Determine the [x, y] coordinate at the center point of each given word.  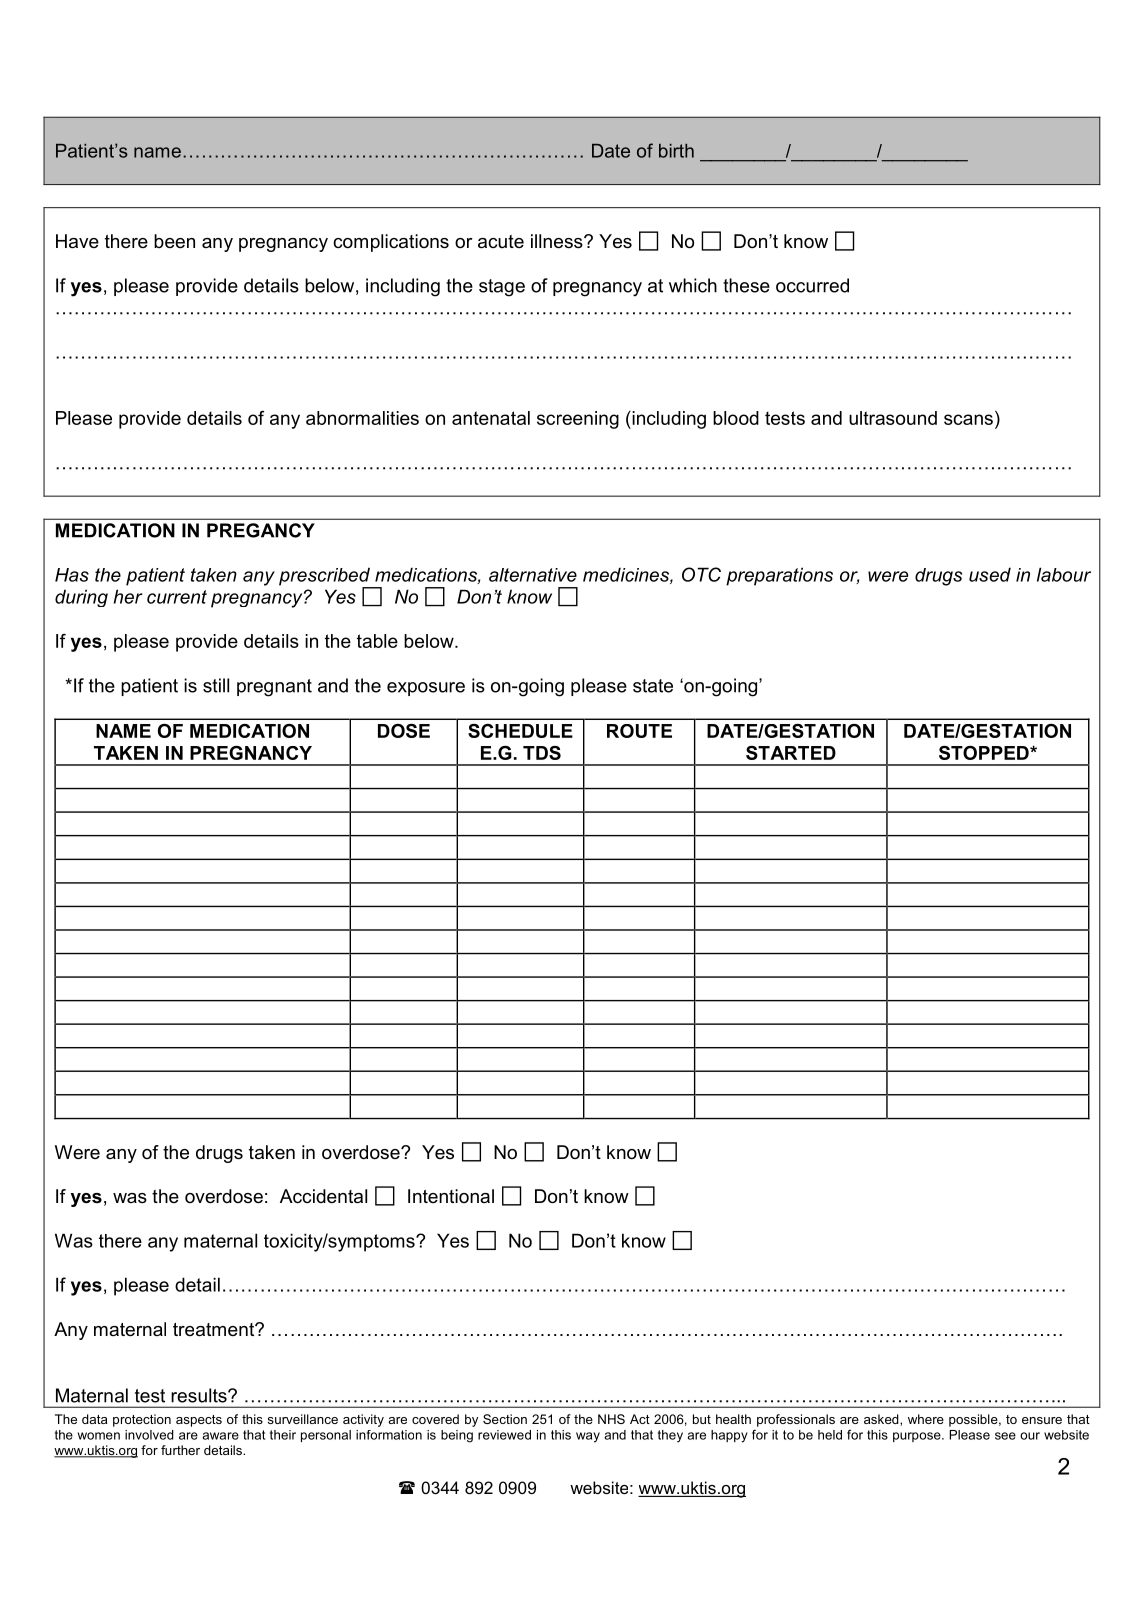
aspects [199, 1421]
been [174, 241]
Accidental [323, 1196]
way [588, 1437]
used [990, 574]
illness [558, 241]
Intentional [451, 1196]
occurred [812, 285]
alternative [533, 575]
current [177, 597]
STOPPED [985, 753]
